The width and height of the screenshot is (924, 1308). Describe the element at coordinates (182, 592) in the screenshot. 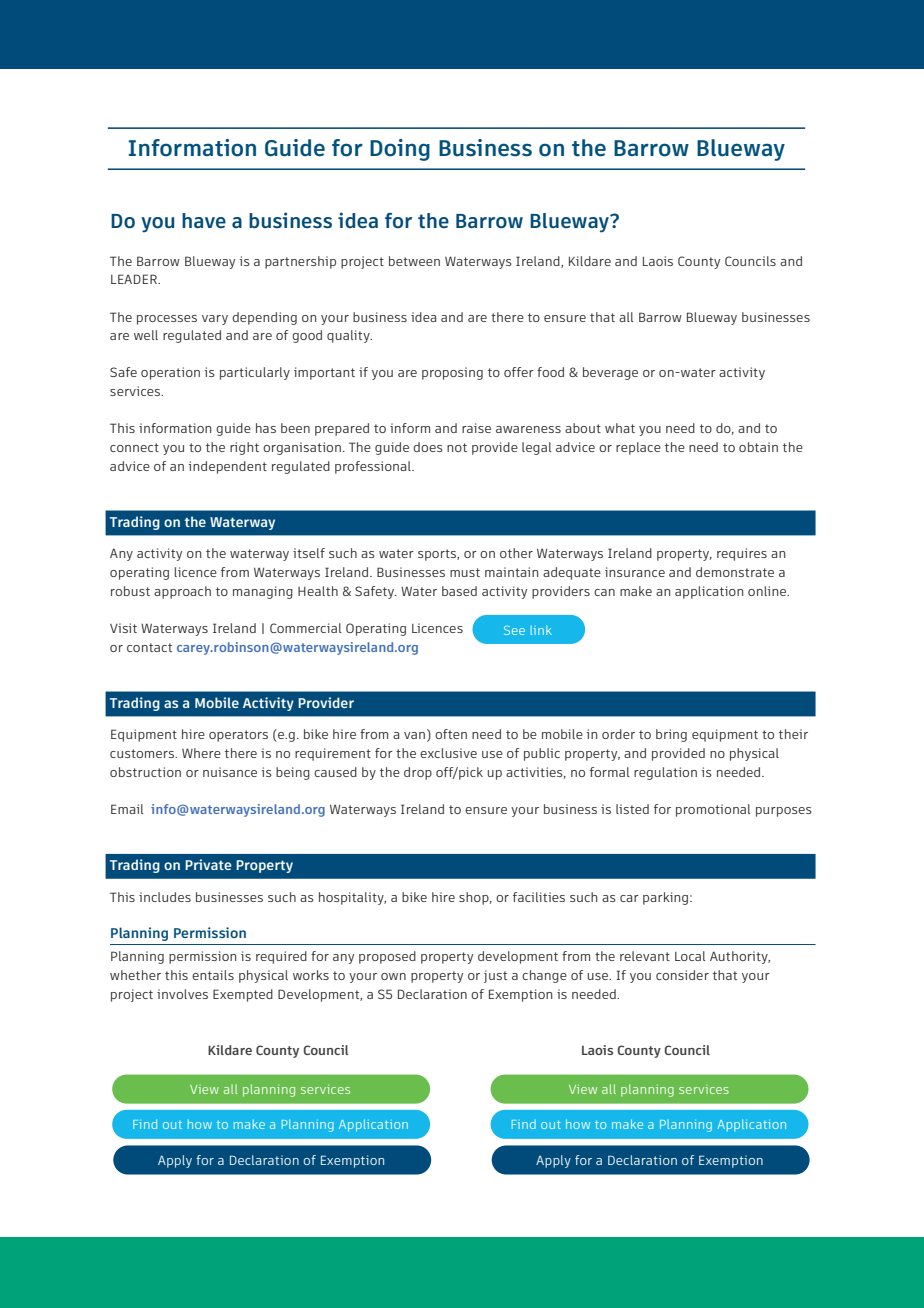

I see `approach` at that location.
